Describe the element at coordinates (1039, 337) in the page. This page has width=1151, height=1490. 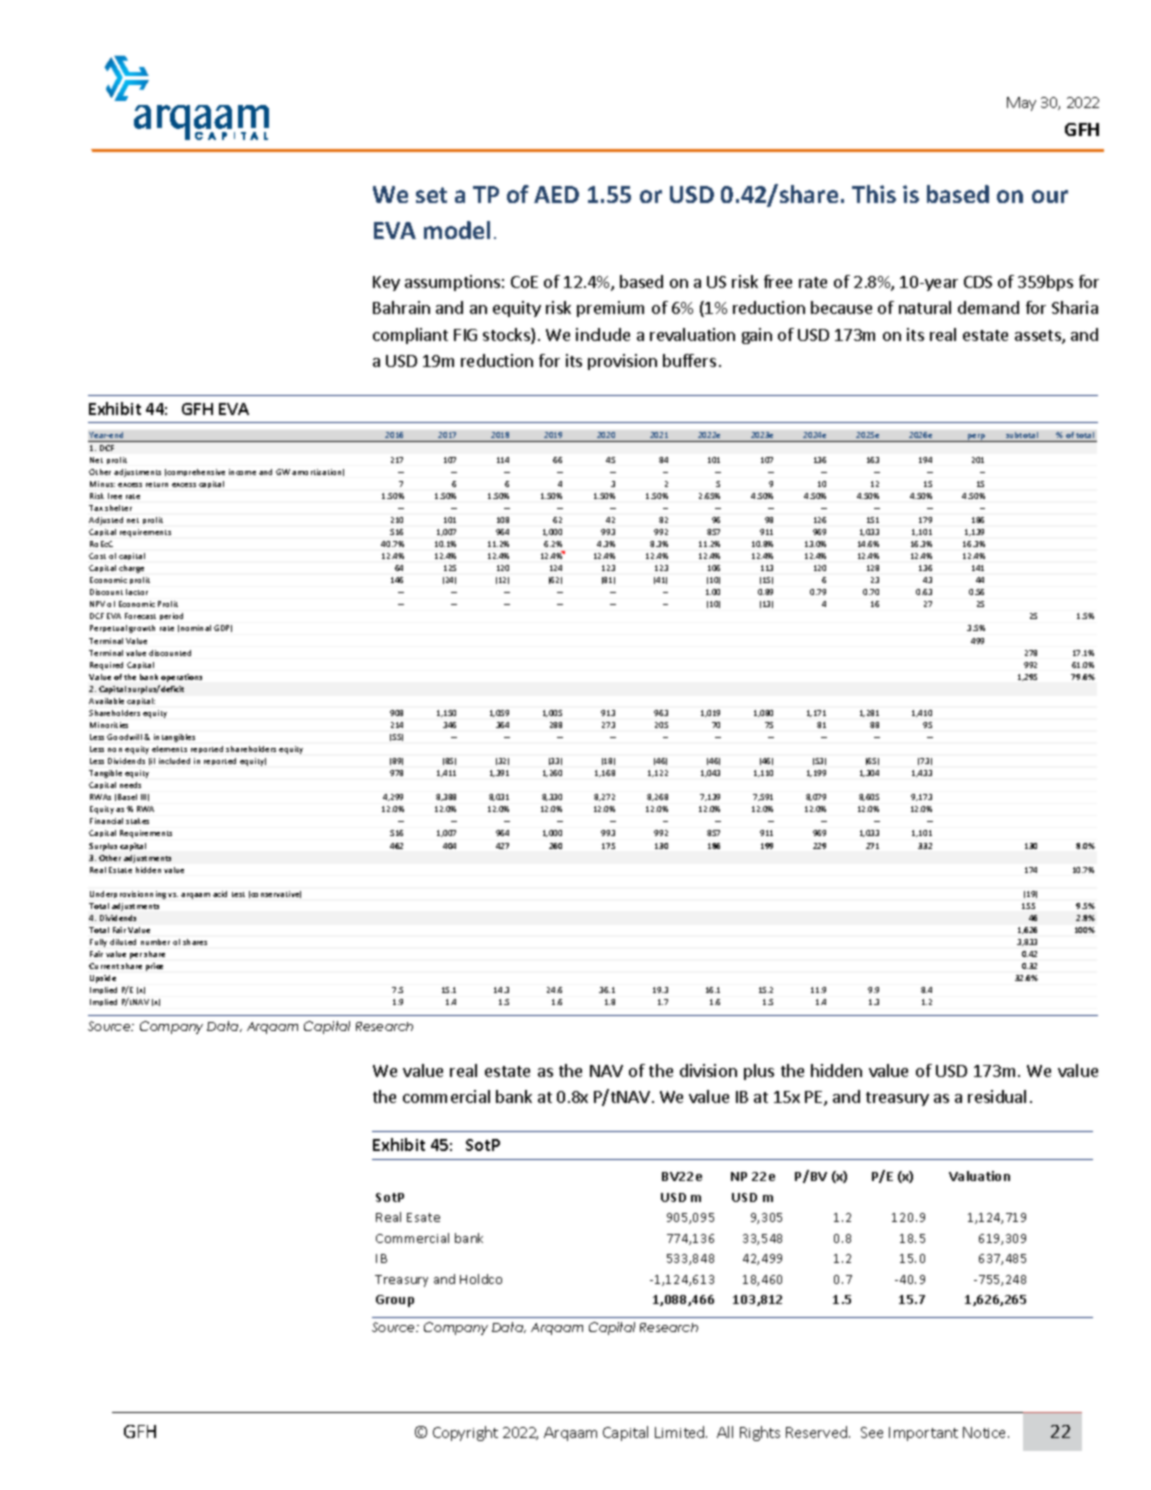
I see `assets` at that location.
